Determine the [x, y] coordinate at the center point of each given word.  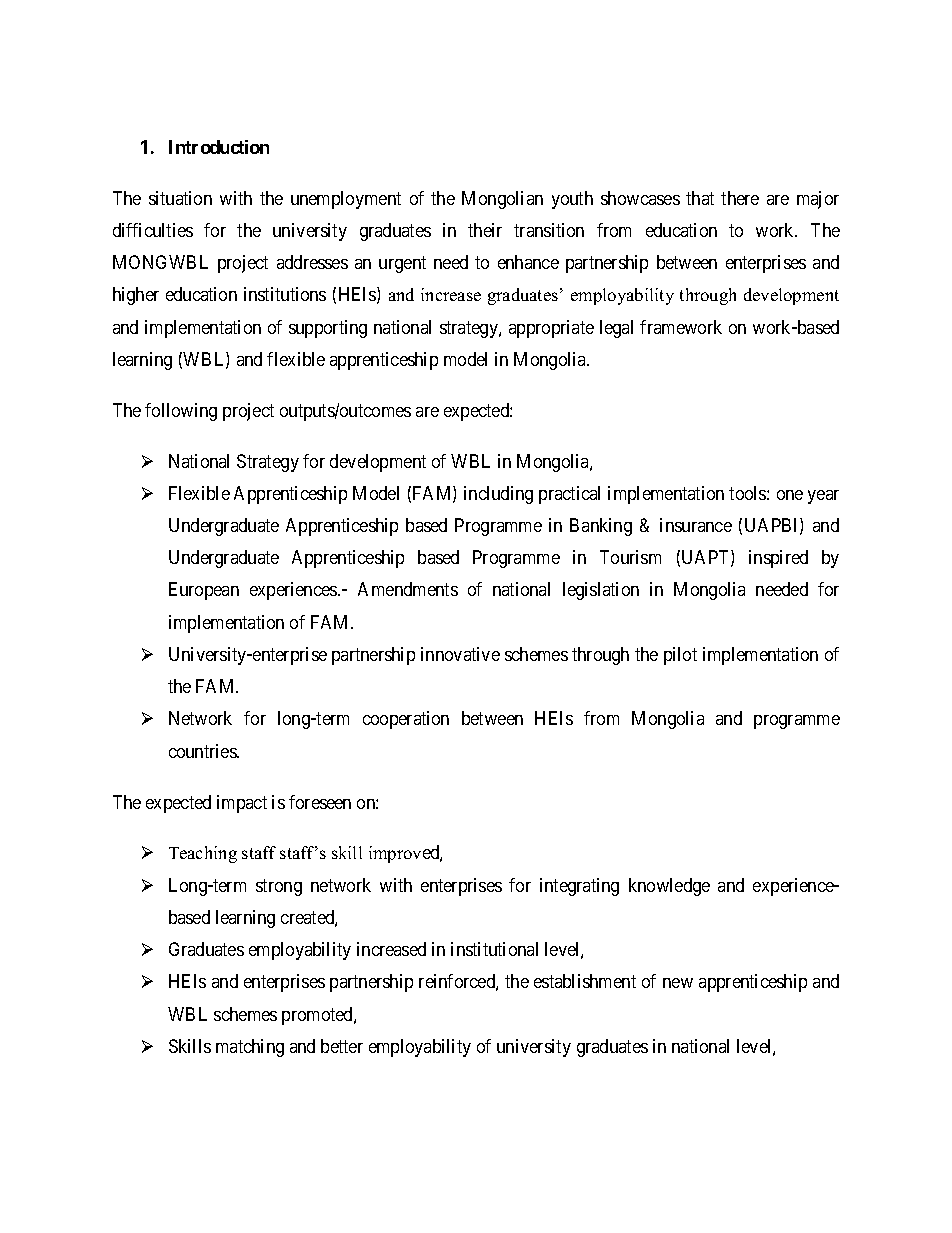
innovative [460, 654]
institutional [494, 949]
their [485, 230]
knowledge [669, 887]
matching [250, 1048]
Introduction [219, 147]
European [204, 591]
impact [242, 804]
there [740, 198]
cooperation [406, 720]
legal [616, 329]
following [181, 412]
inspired [778, 559]
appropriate [551, 329]
